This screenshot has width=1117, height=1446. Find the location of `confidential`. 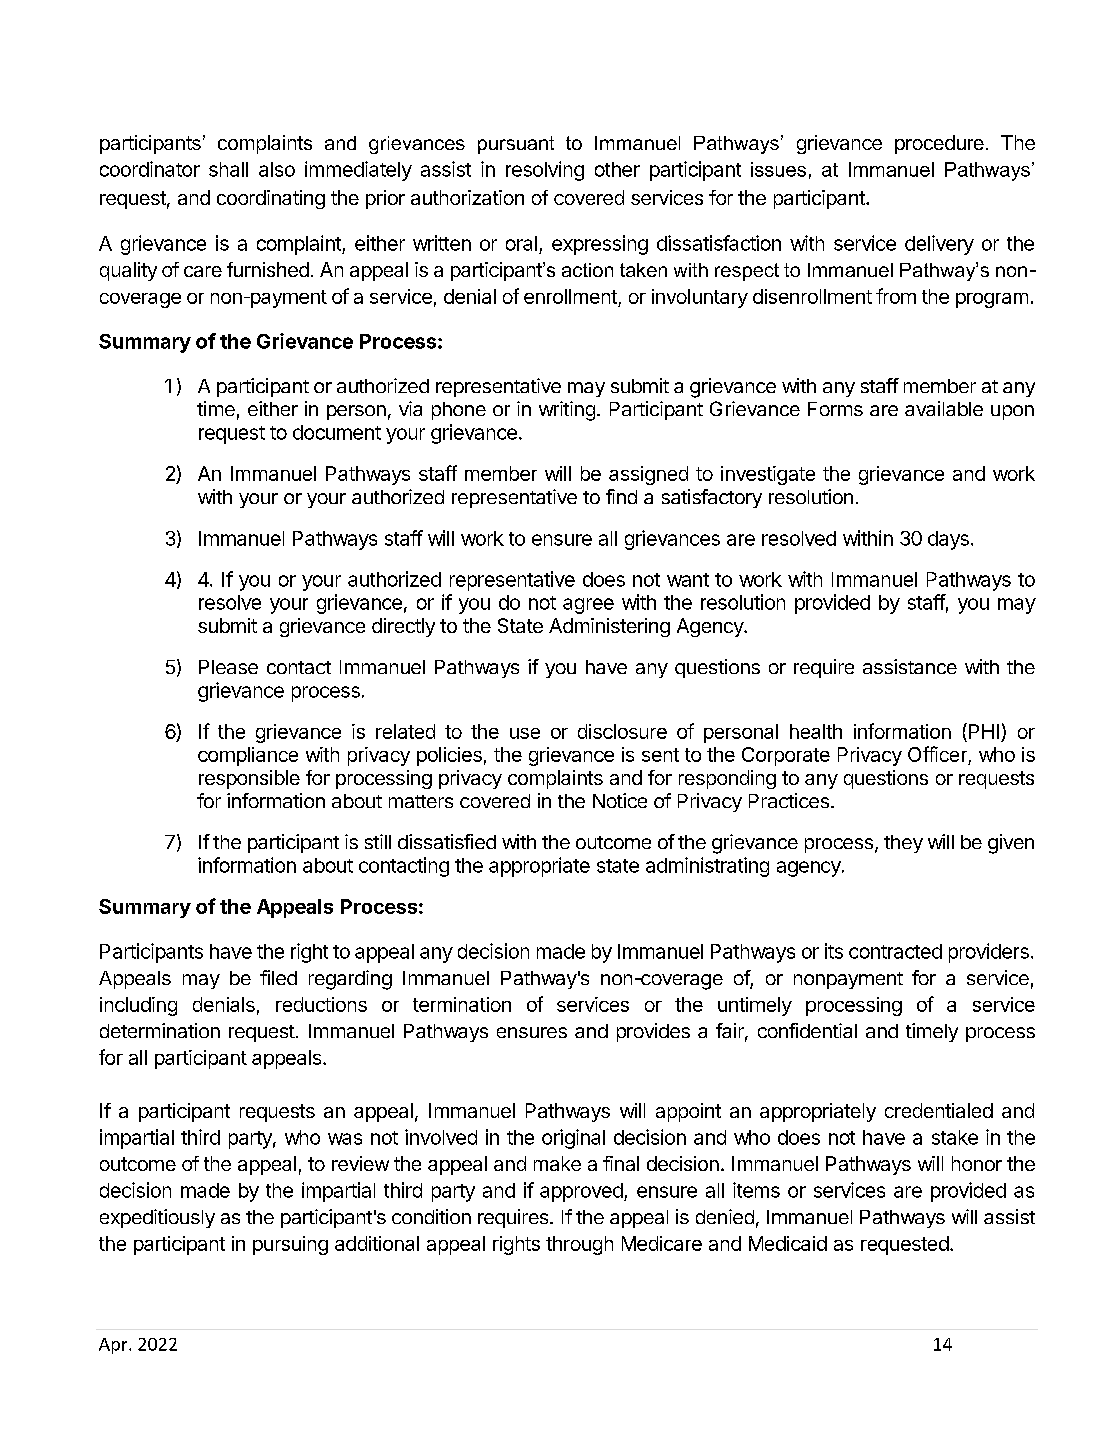

confidential is located at coordinates (807, 1030).
